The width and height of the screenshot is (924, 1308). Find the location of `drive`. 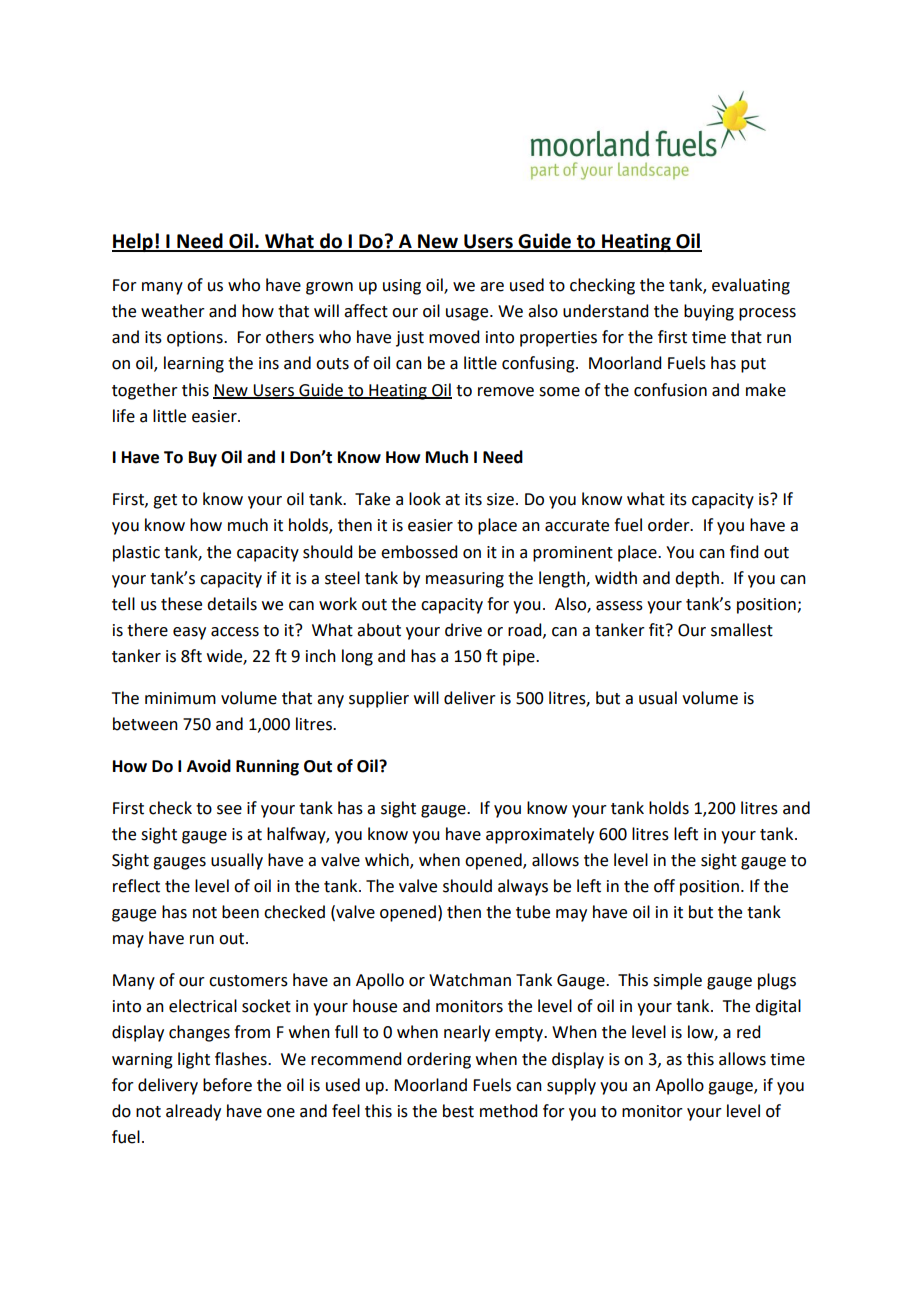

drive is located at coordinates (463, 630).
